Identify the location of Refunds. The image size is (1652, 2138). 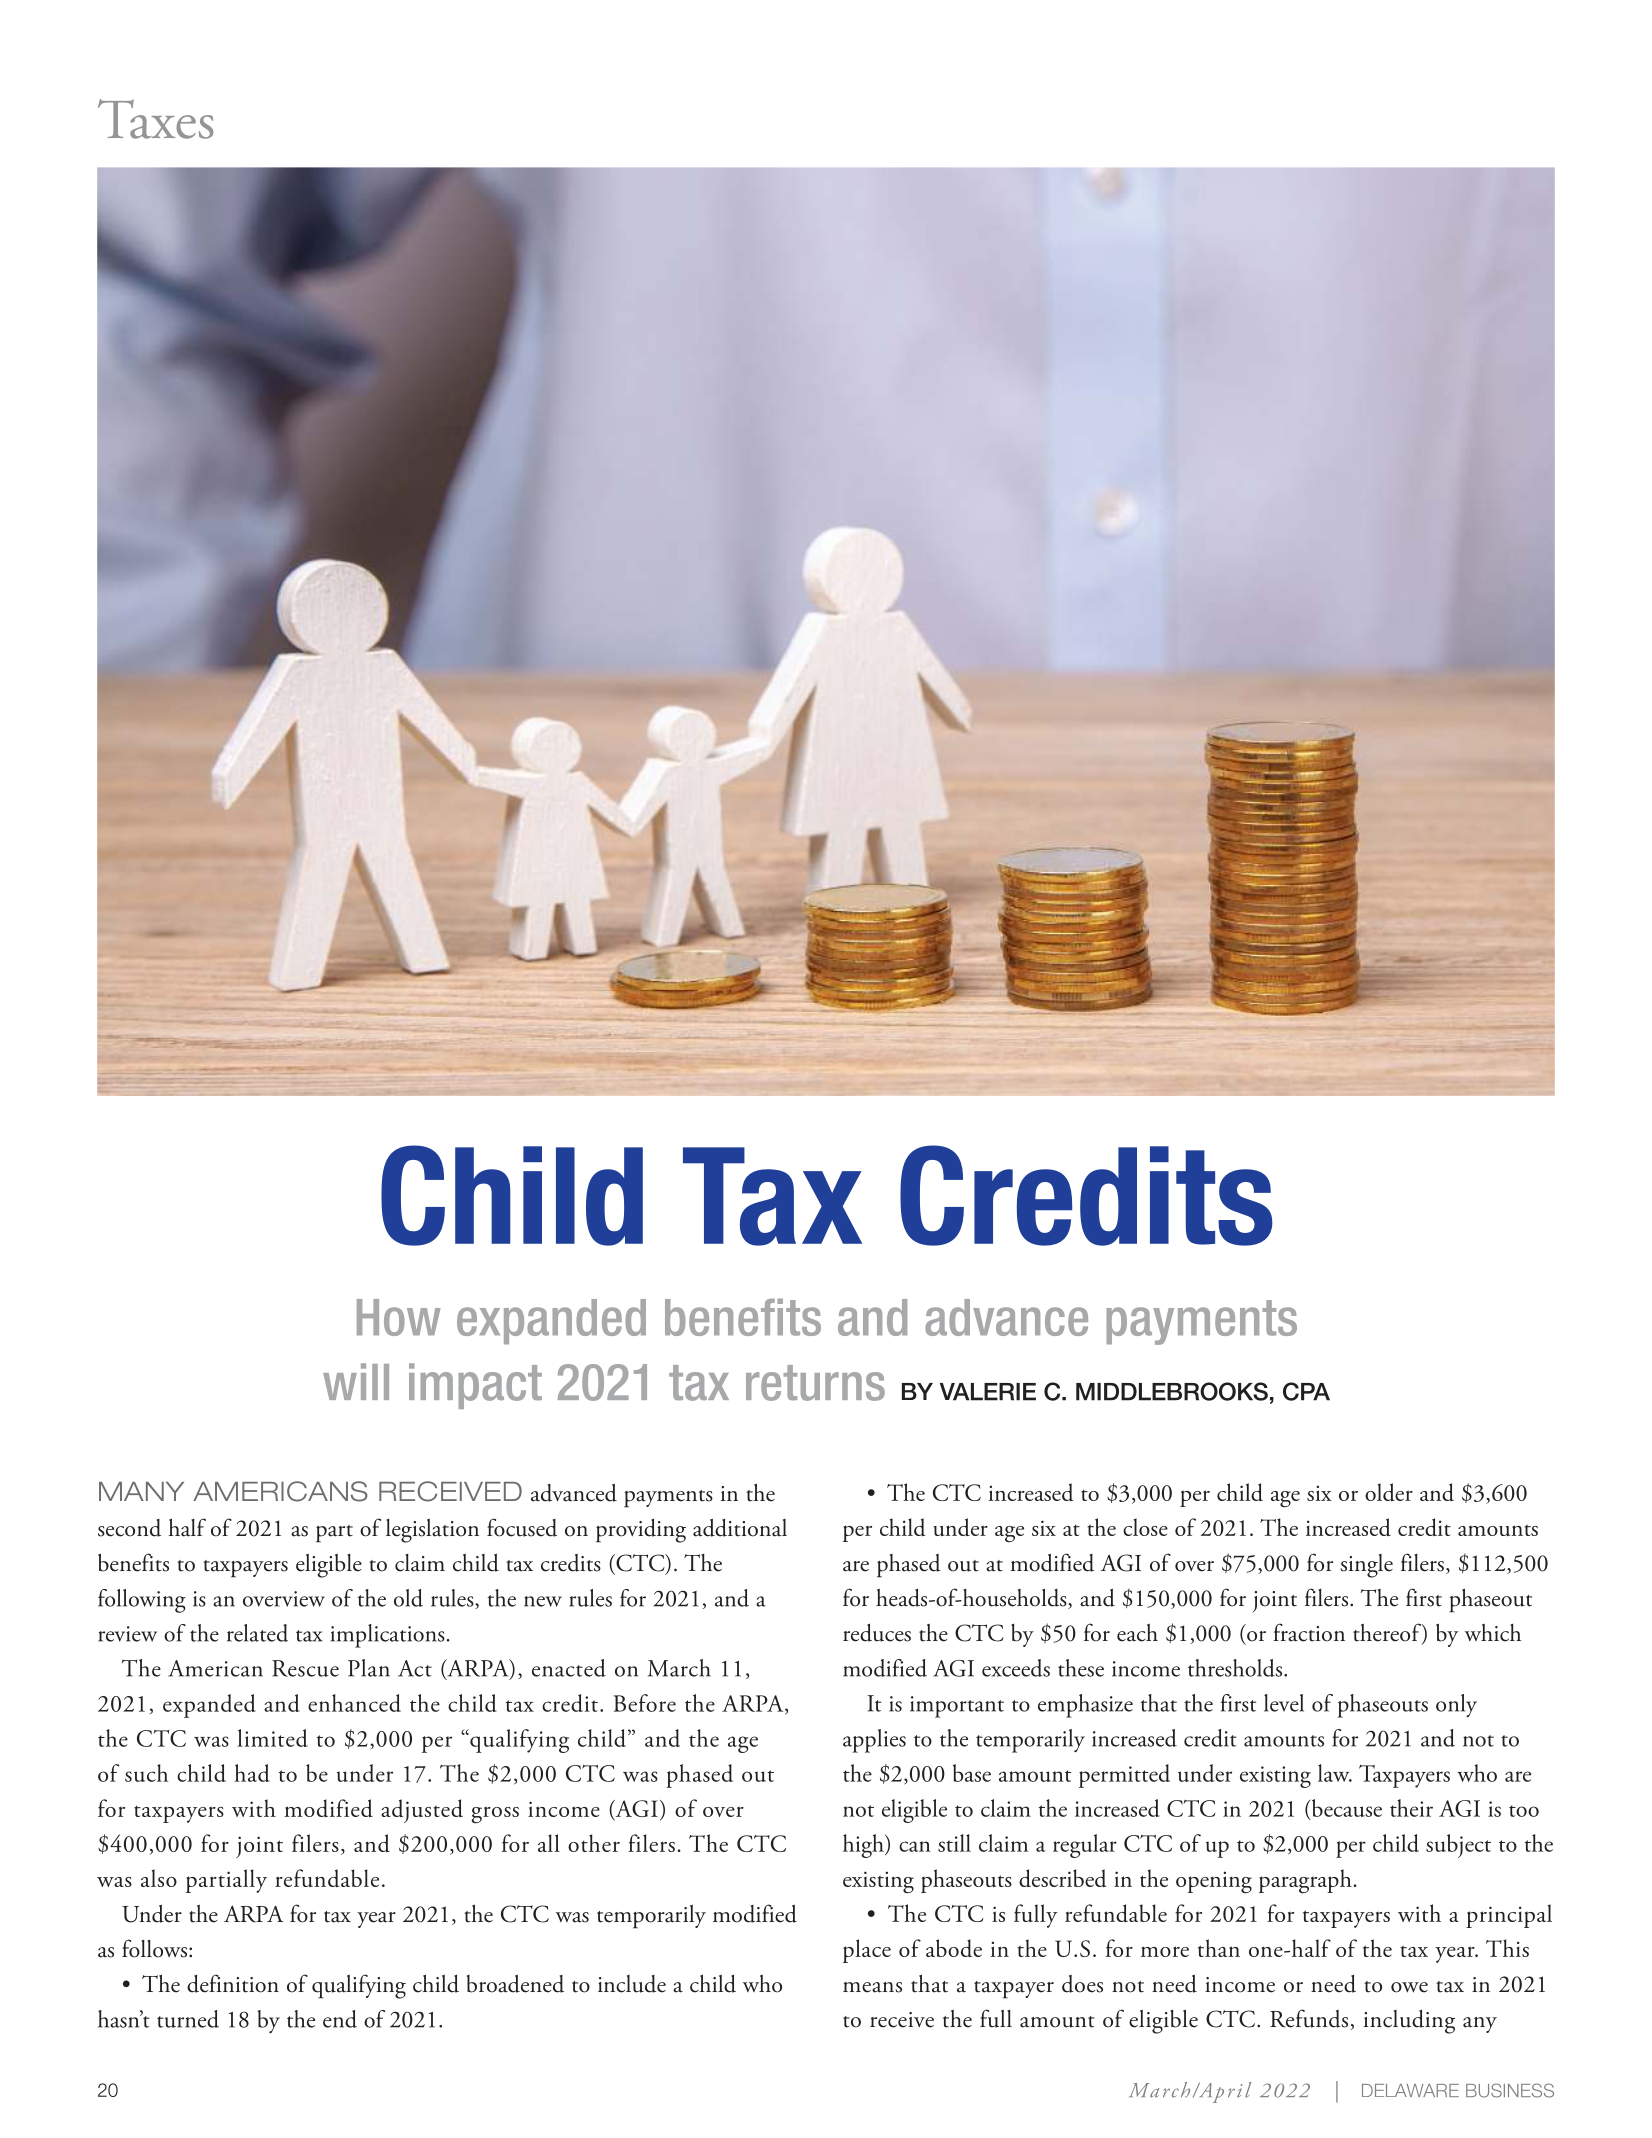
(1310, 2019).
